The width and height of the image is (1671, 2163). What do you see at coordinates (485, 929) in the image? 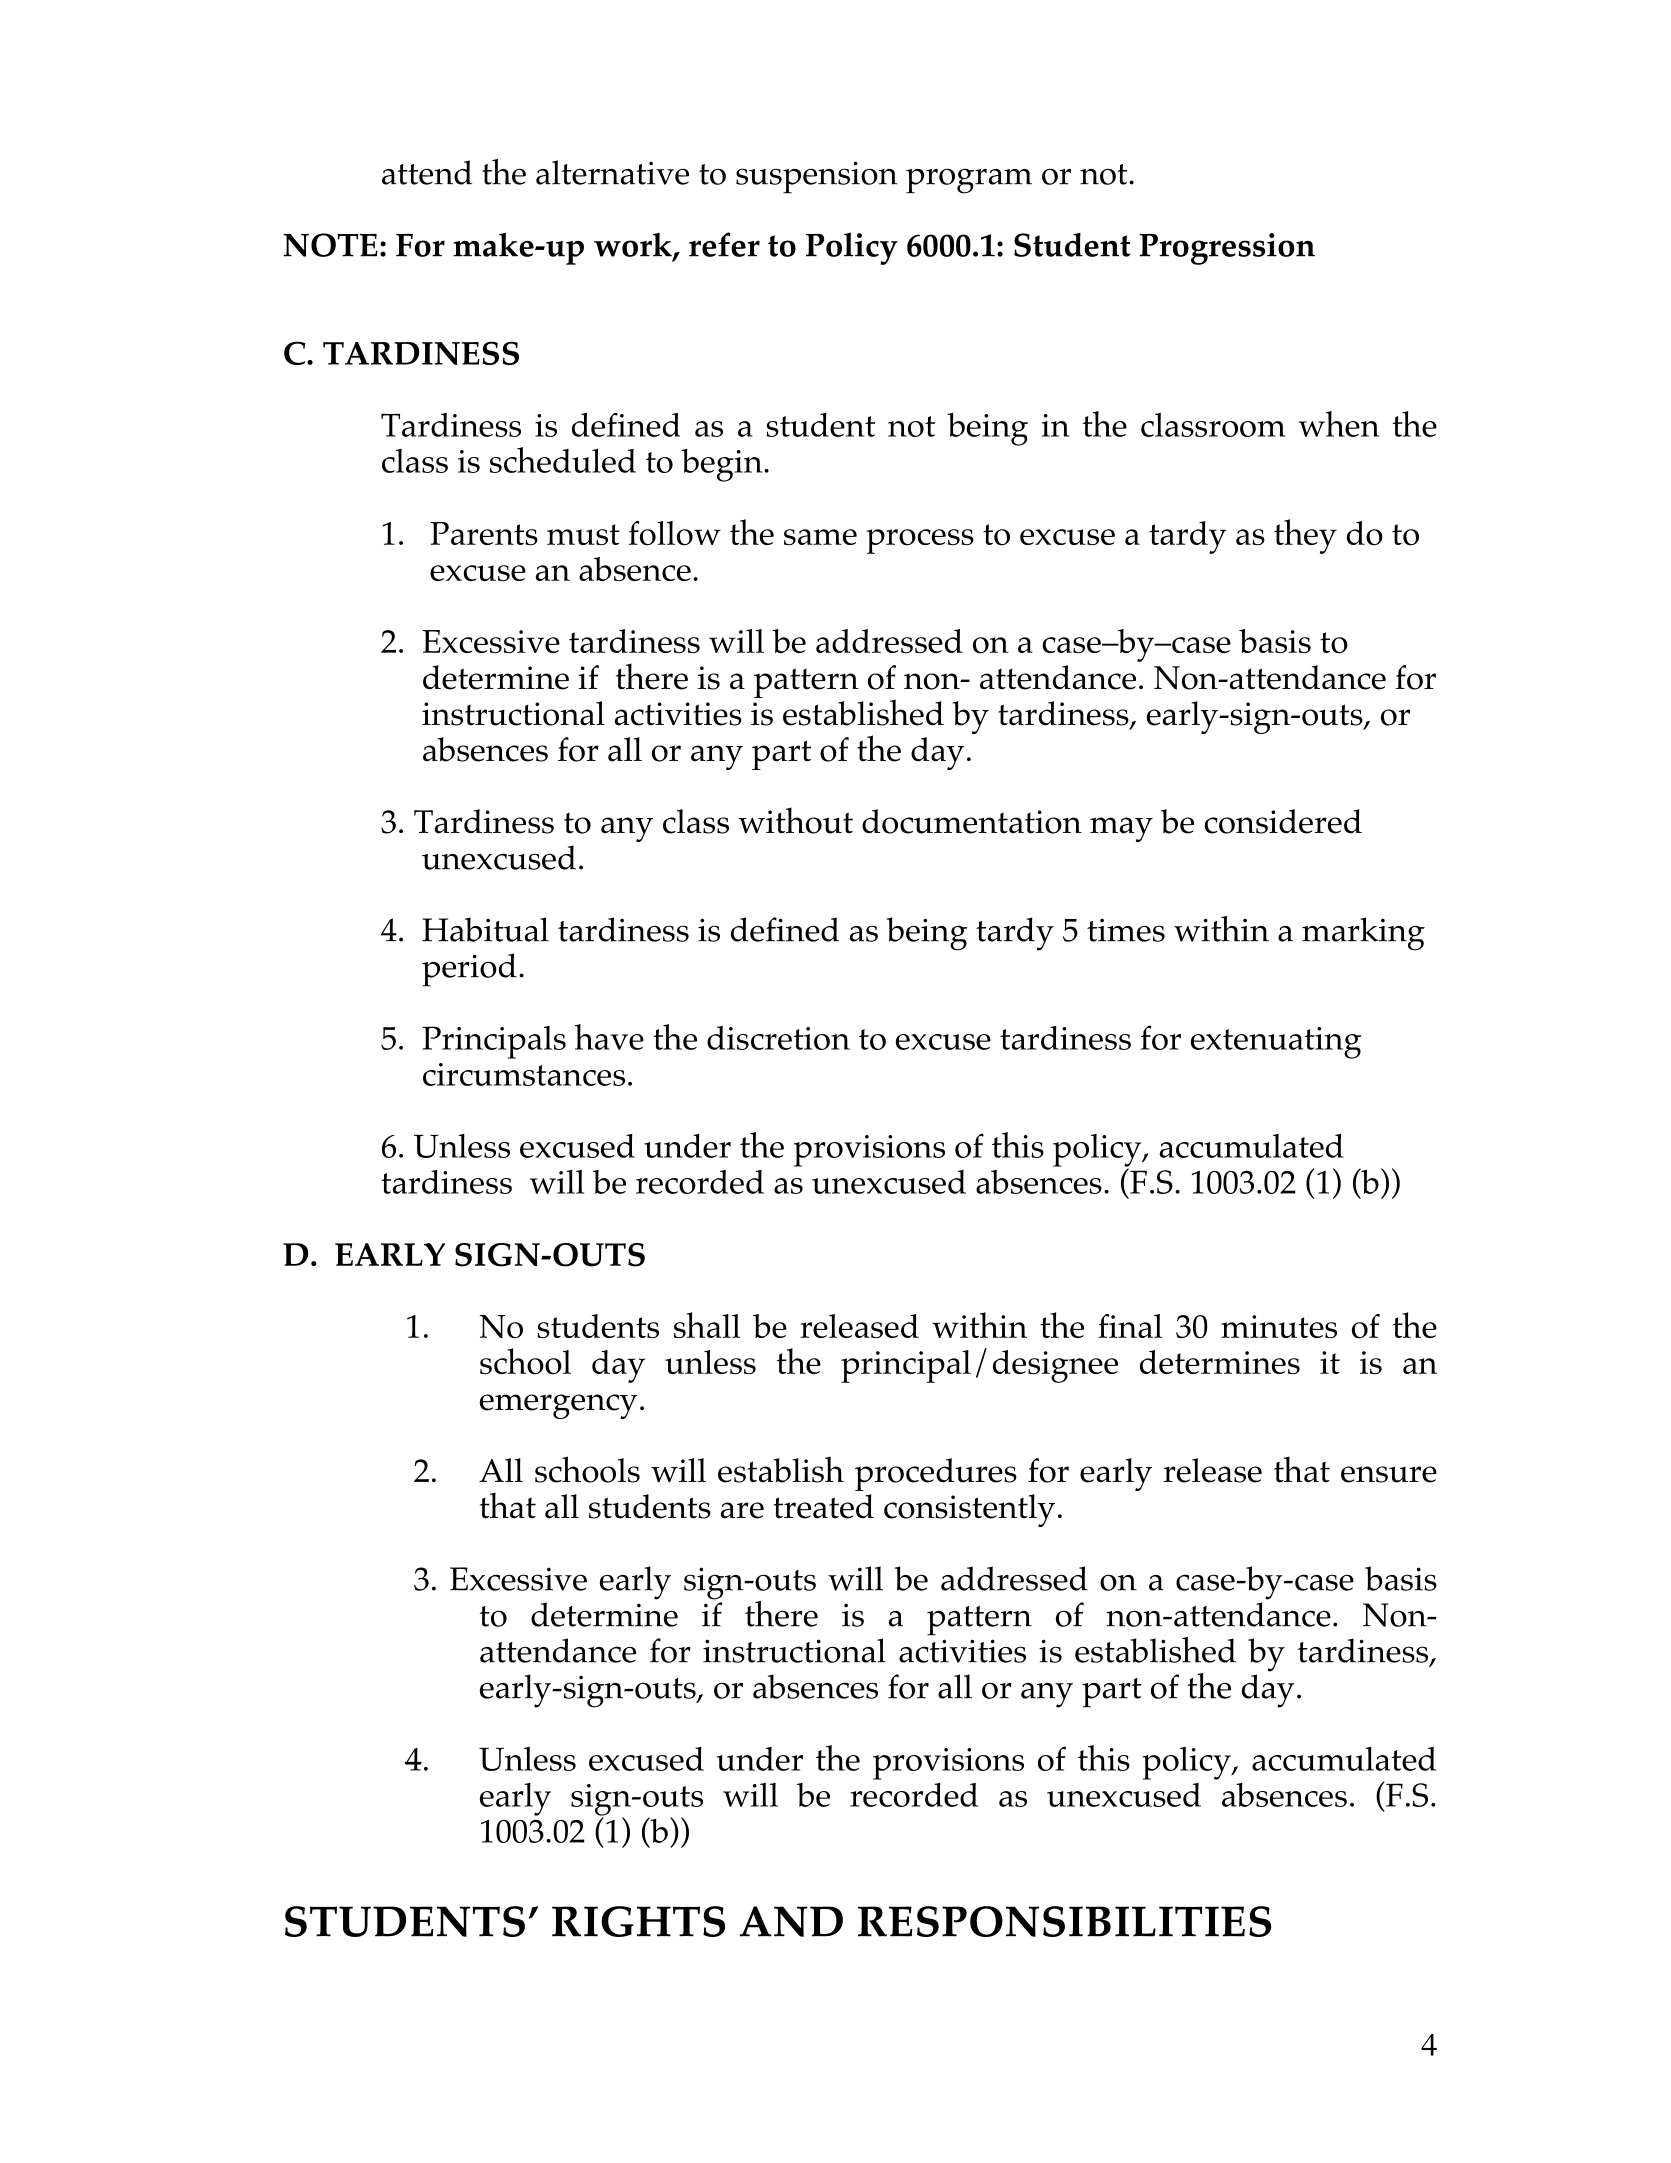
I see `Habitual` at bounding box center [485, 929].
